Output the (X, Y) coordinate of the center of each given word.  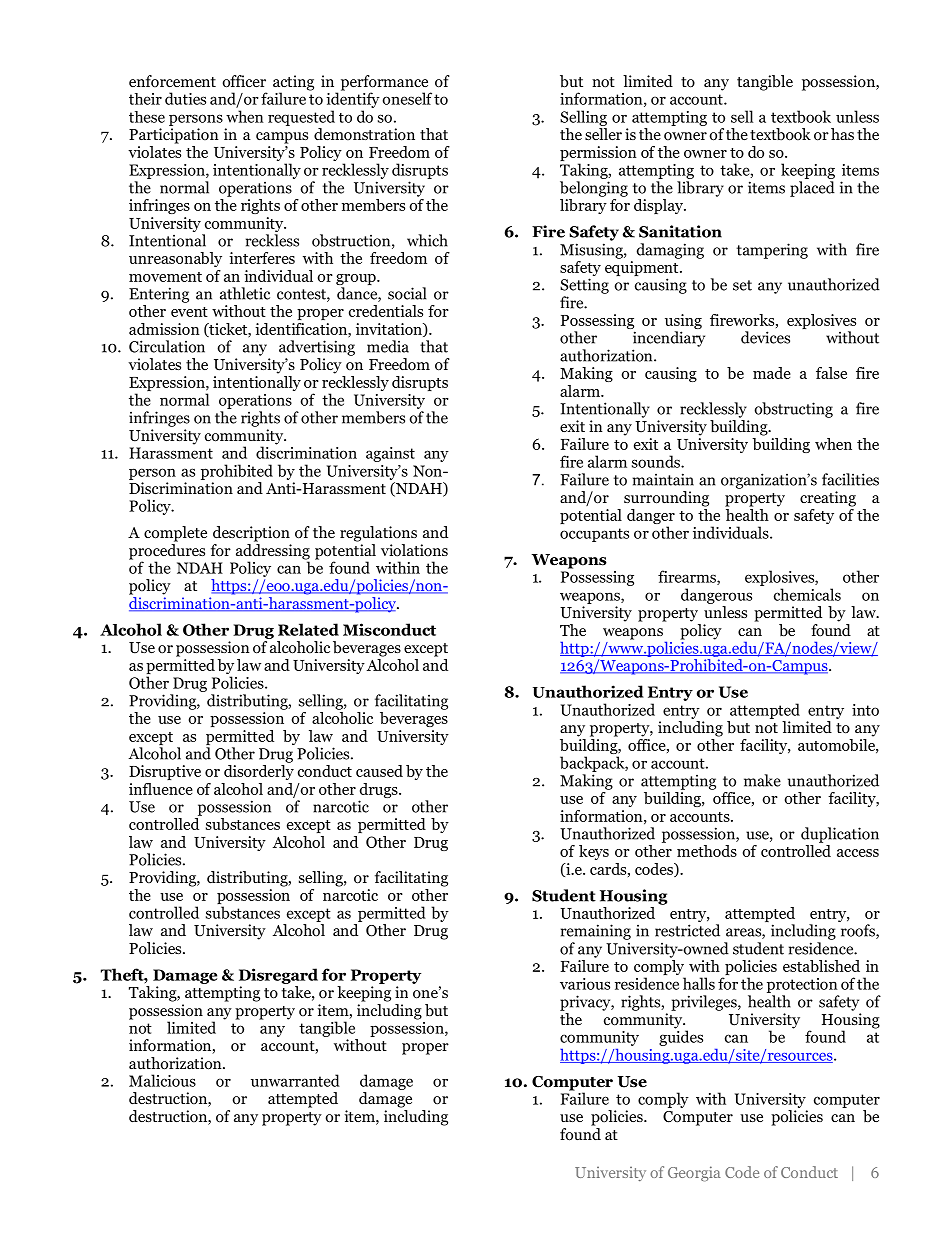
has (842, 134)
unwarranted (295, 1080)
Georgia (694, 1174)
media (388, 346)
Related (308, 629)
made (772, 373)
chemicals (807, 594)
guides (681, 1037)
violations (414, 550)
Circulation (167, 346)
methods (707, 851)
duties (185, 98)
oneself (407, 98)
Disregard (278, 976)
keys (594, 852)
